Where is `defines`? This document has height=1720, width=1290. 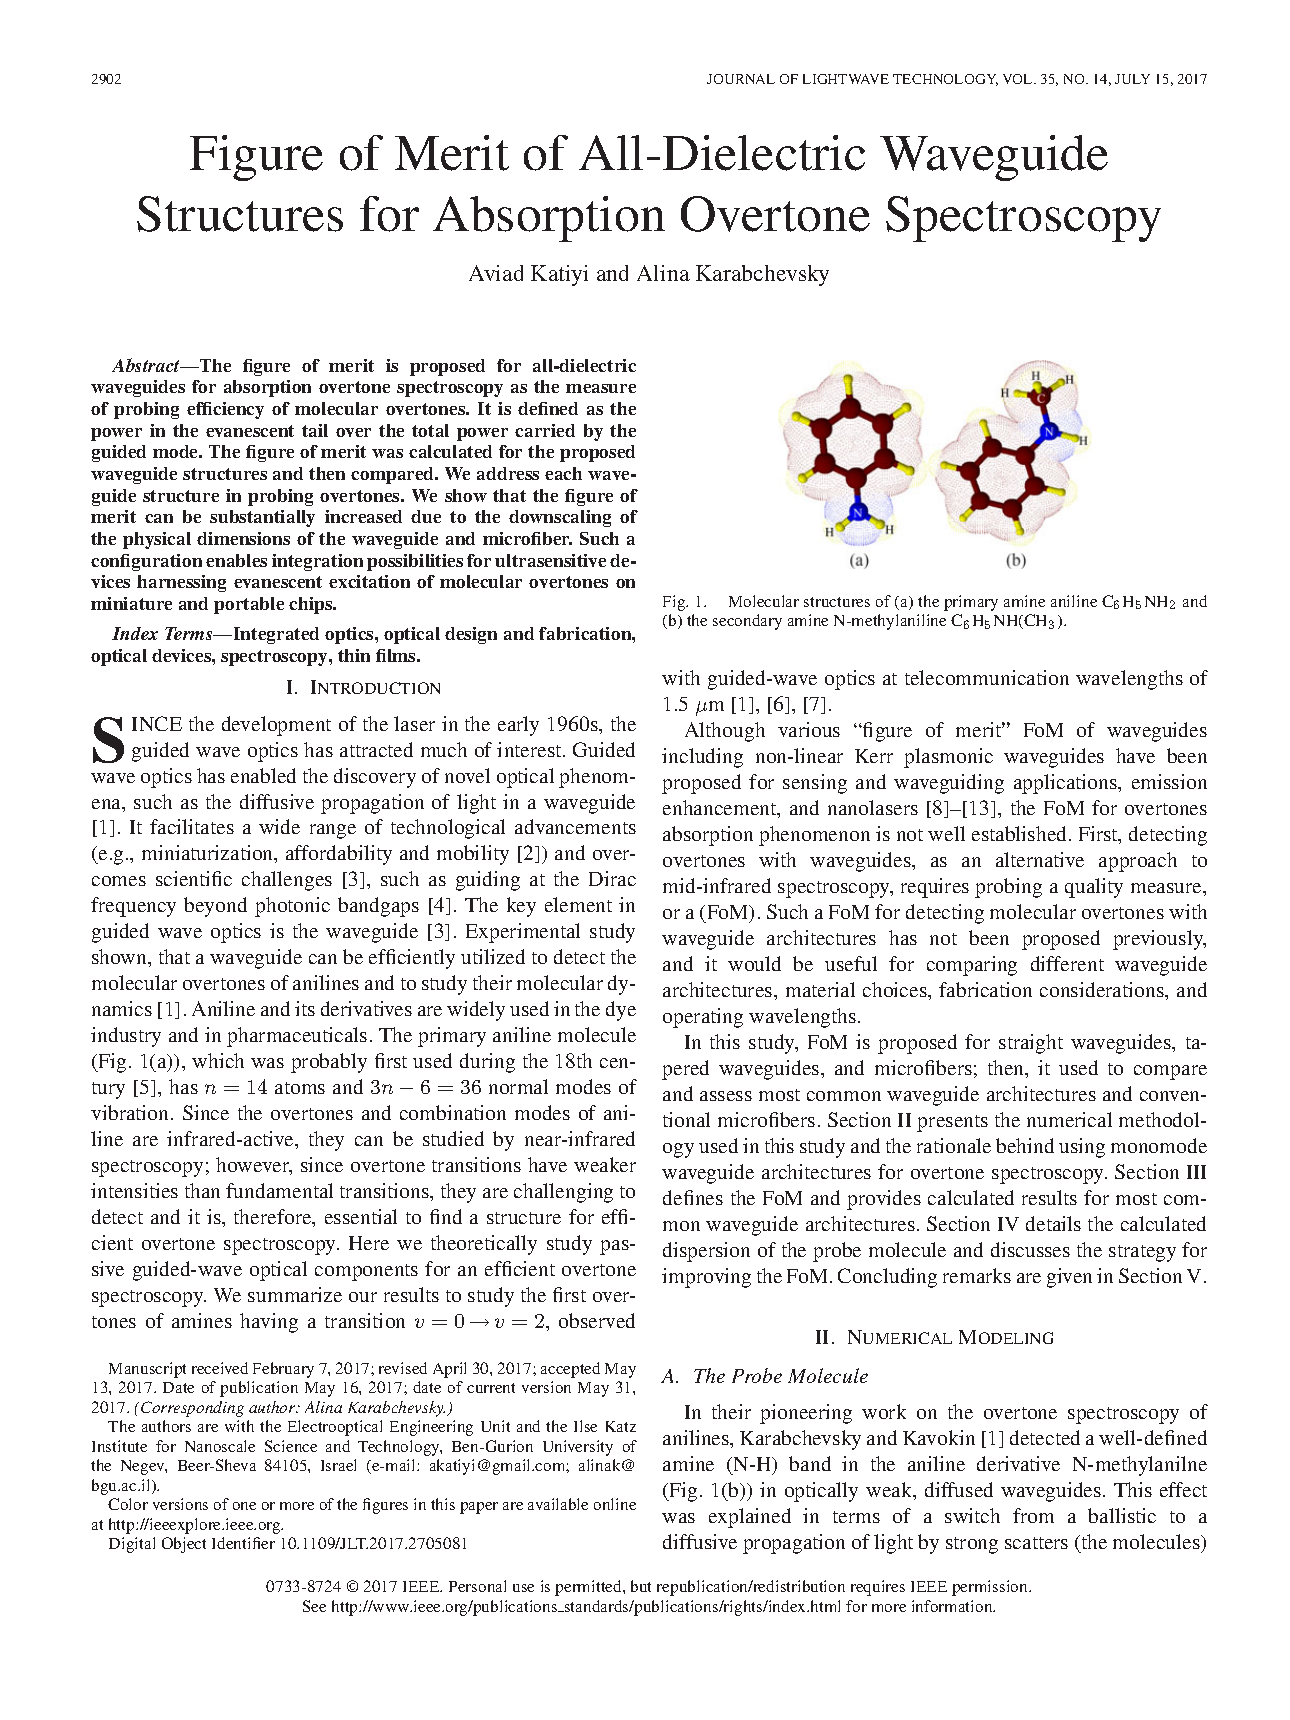 defines is located at coordinates (693, 1197).
